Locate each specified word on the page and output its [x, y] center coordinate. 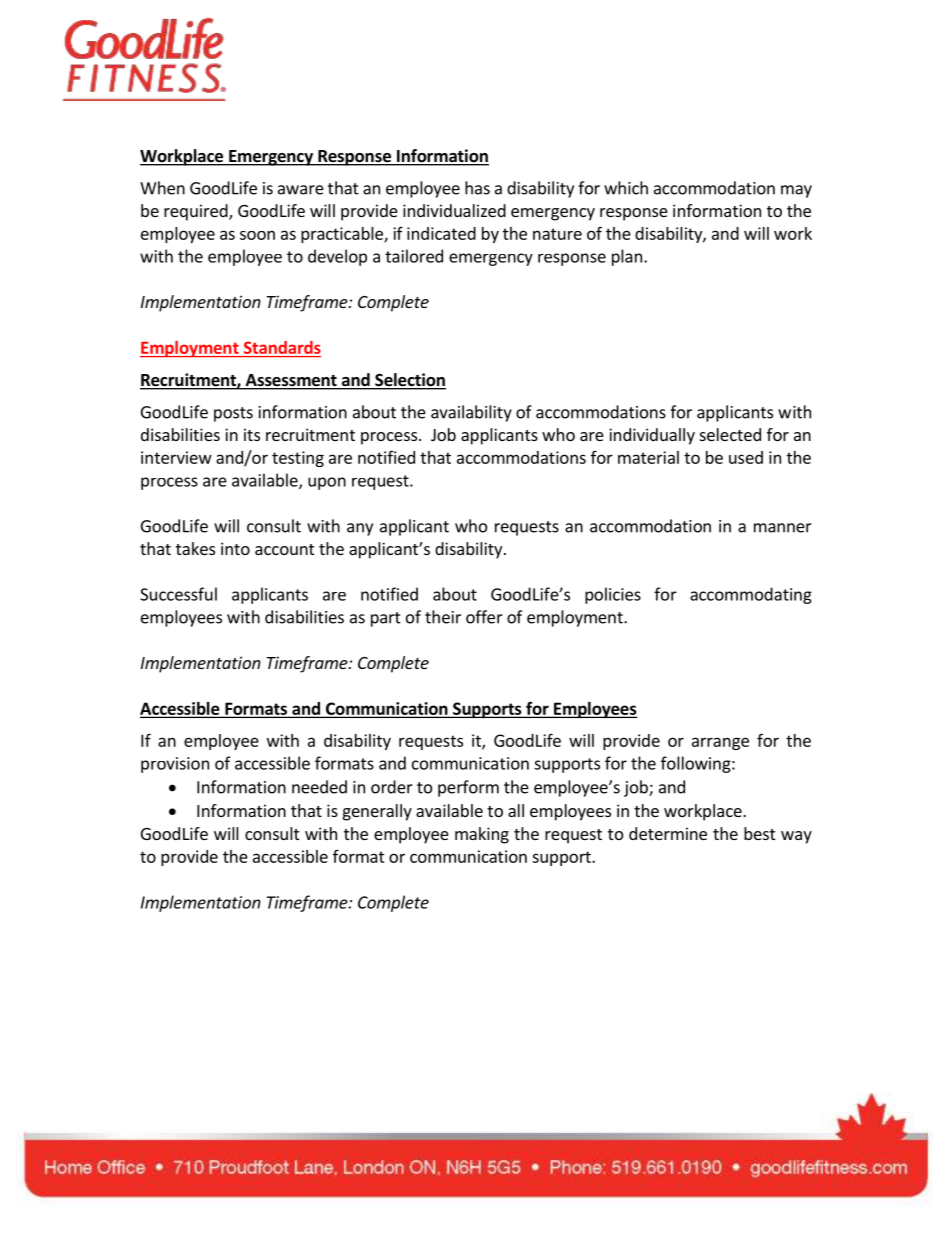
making [482, 835]
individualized [454, 210]
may [796, 191]
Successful [178, 594]
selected [730, 434]
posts [233, 414]
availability [471, 413]
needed [319, 787]
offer [484, 617]
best [759, 833]
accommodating [751, 595]
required [197, 212]
